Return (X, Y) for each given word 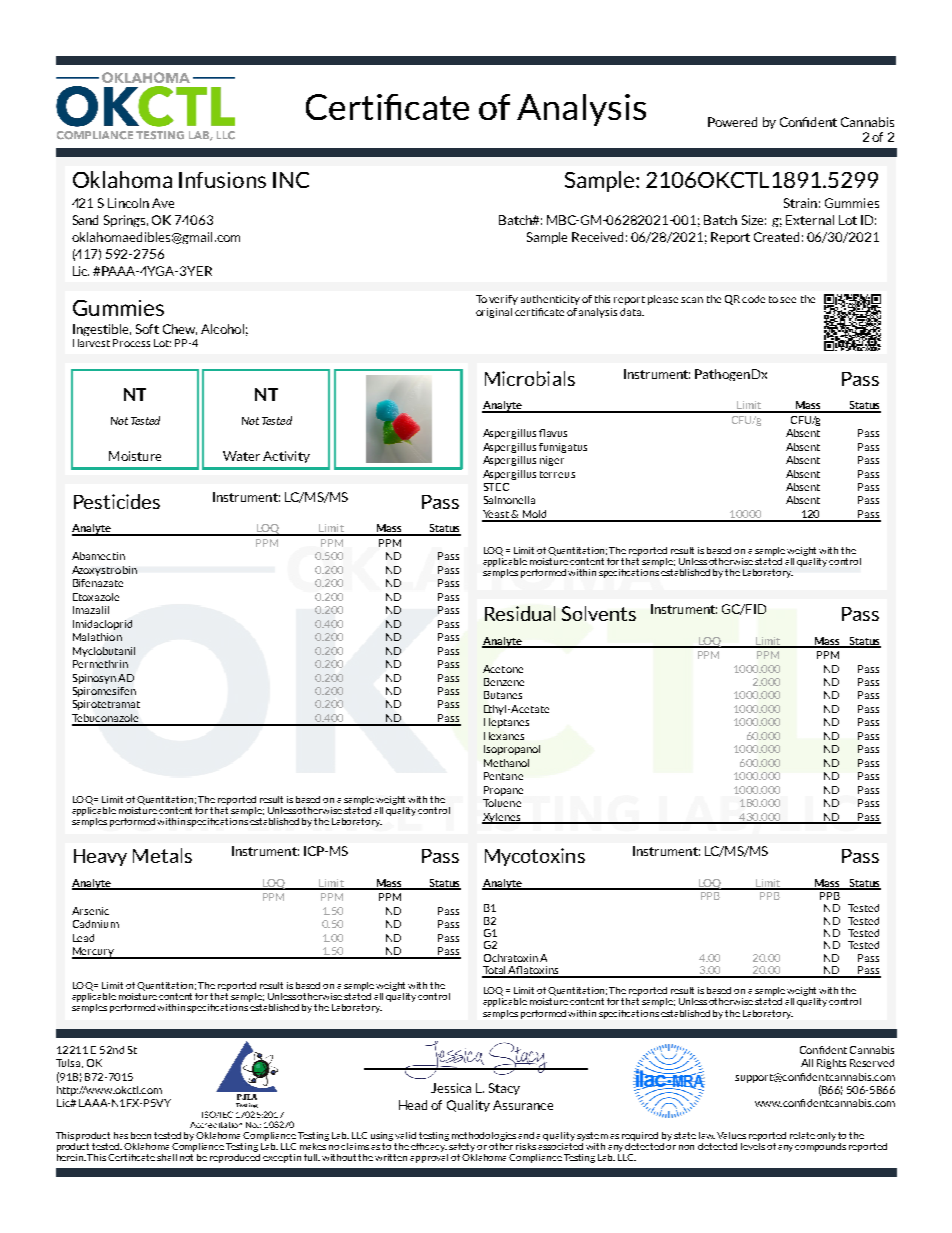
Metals (162, 855)
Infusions (222, 180)
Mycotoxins (535, 857)
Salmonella (509, 500)
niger (552, 461)
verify (503, 300)
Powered (732, 122)
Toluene (502, 803)
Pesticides (117, 501)
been (141, 1135)
